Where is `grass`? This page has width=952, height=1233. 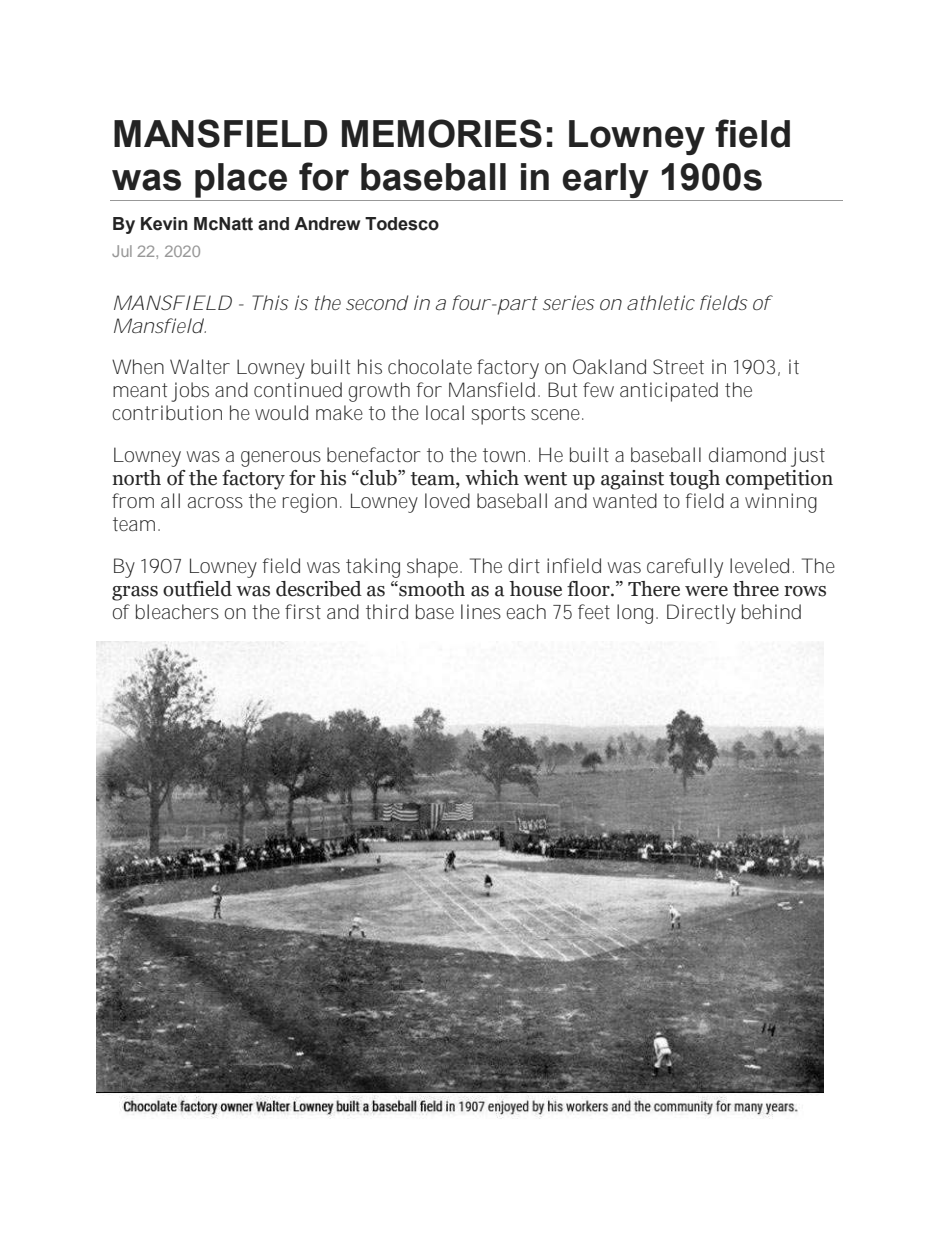 grass is located at coordinates (135, 593).
